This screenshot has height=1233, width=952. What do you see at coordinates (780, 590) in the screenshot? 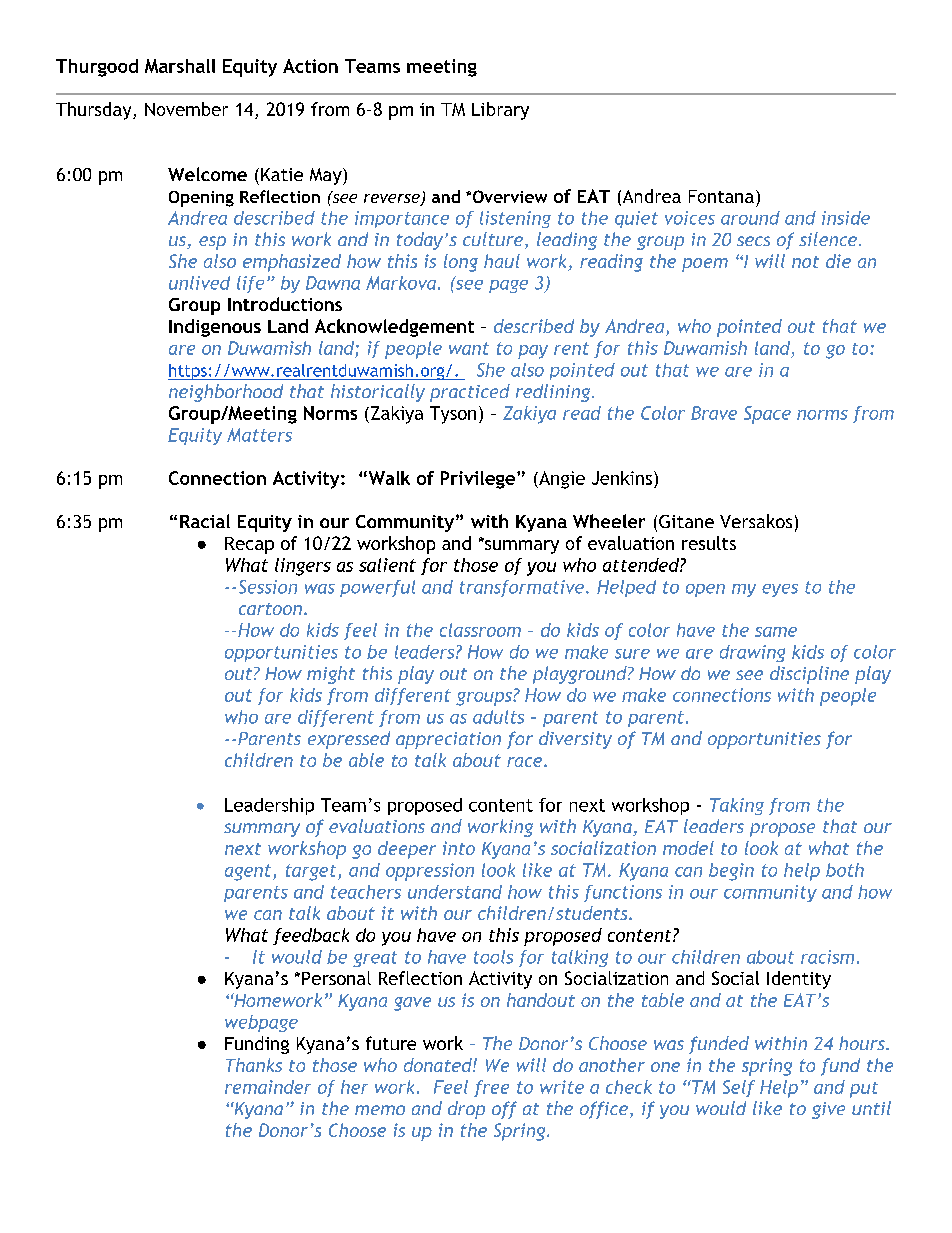
I see `eyes` at bounding box center [780, 590].
